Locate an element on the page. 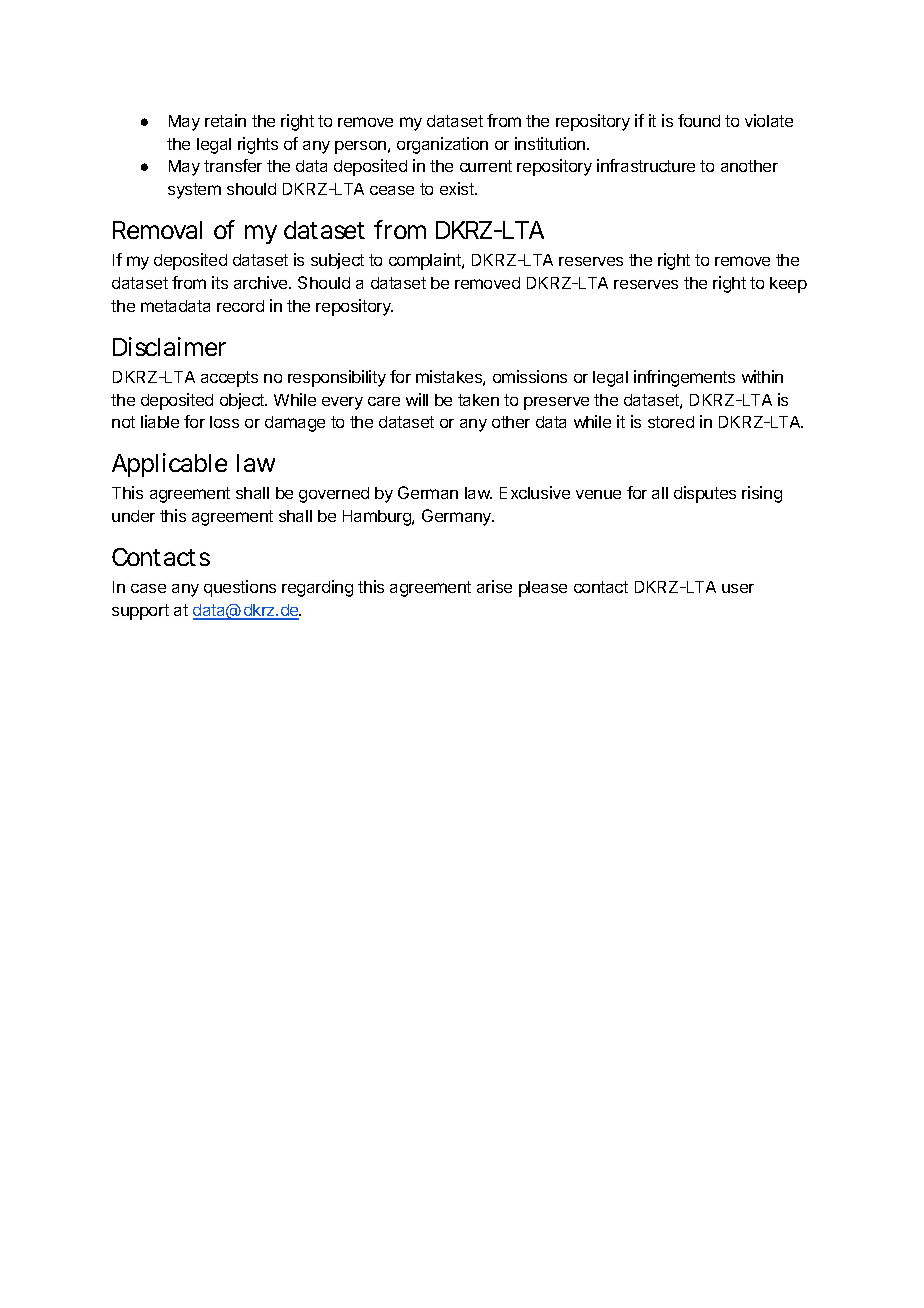  complaint is located at coordinates (426, 261).
